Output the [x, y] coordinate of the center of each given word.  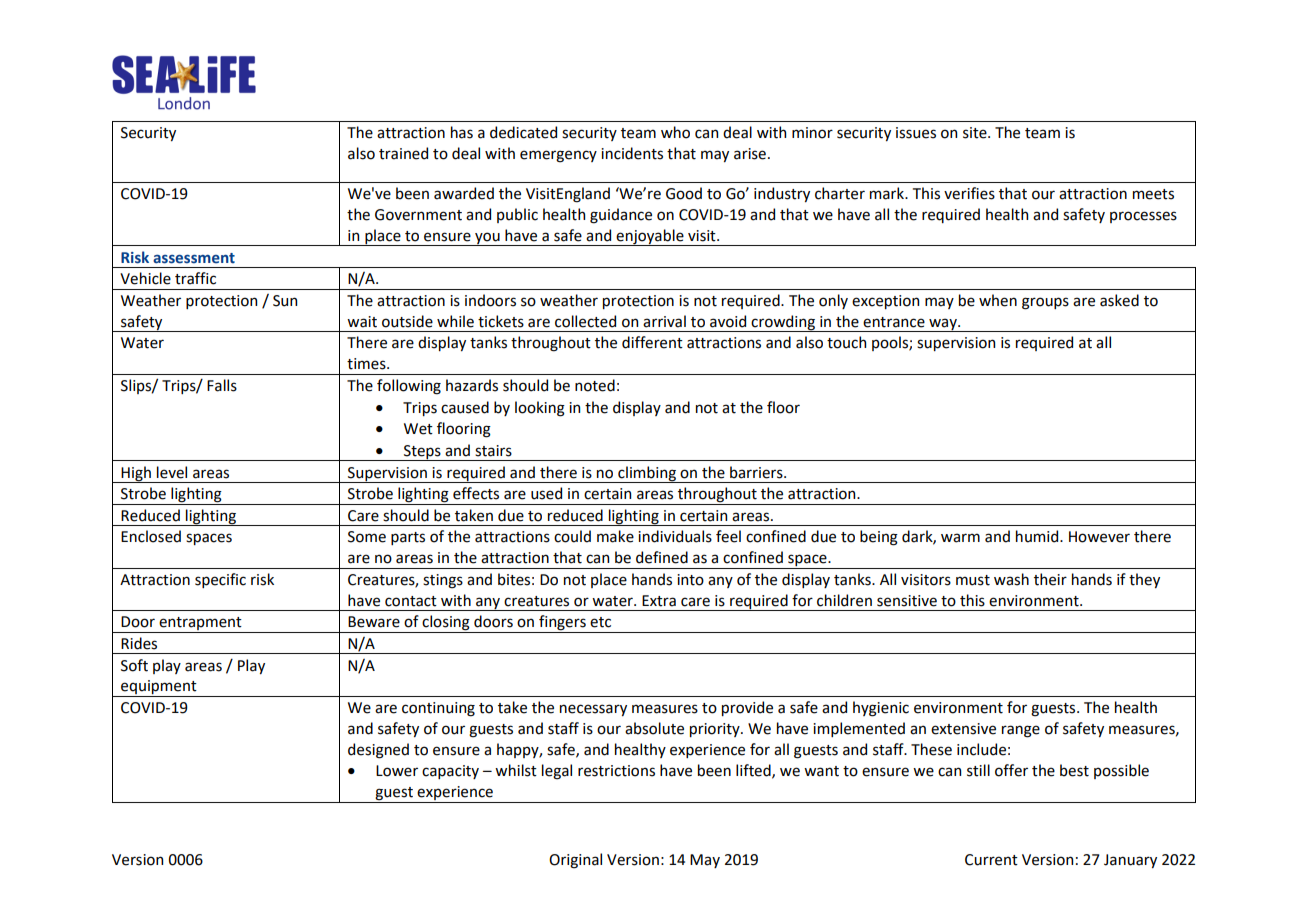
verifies [969, 193]
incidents [632, 153]
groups [1045, 303]
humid [1038, 536]
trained [403, 153]
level [172, 472]
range [1021, 731]
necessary [593, 710]
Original [575, 861]
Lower [397, 771]
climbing [647, 474]
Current [991, 860]
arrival [664, 321]
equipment [159, 688]
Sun [285, 301]
